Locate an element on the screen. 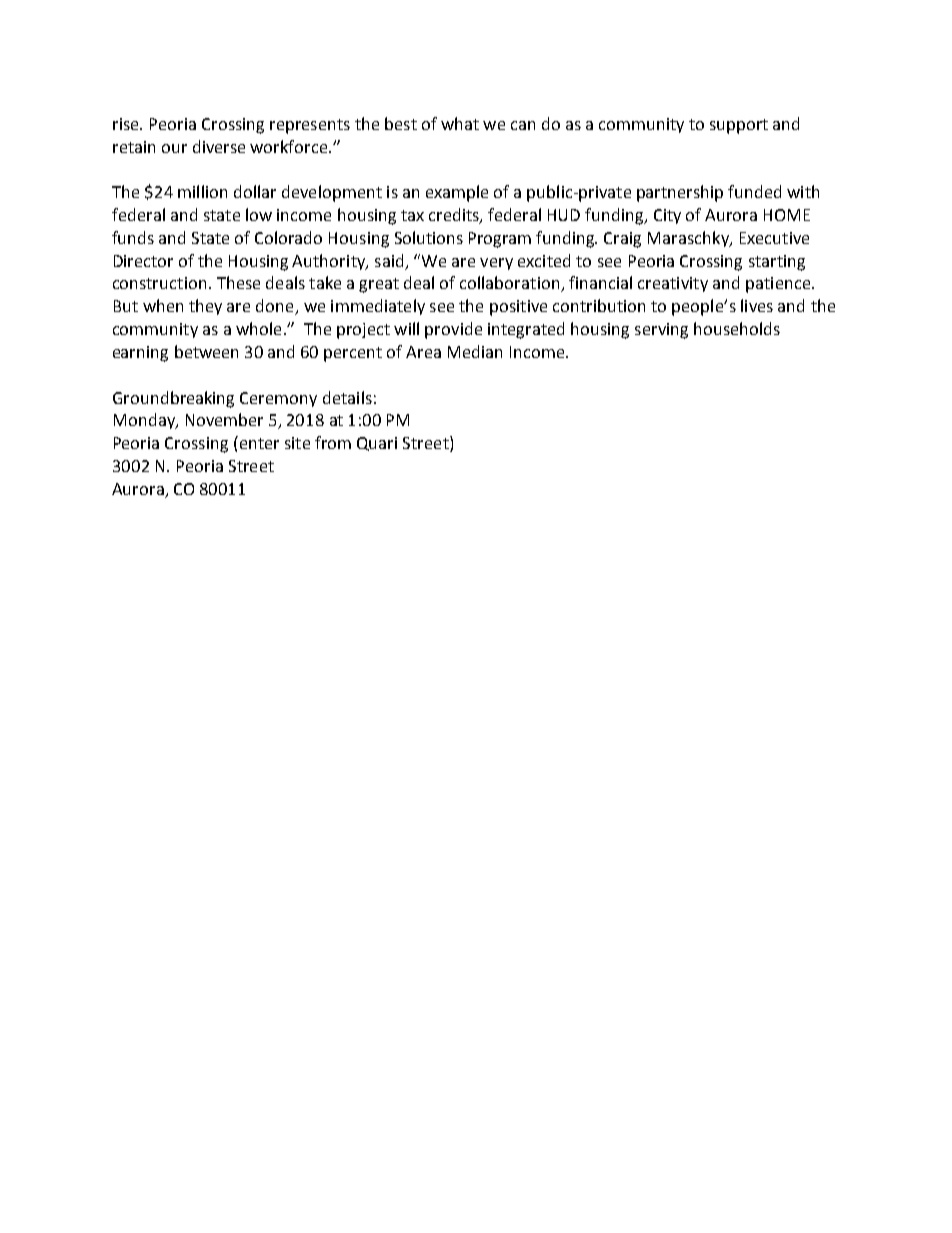  between is located at coordinates (206, 351).
